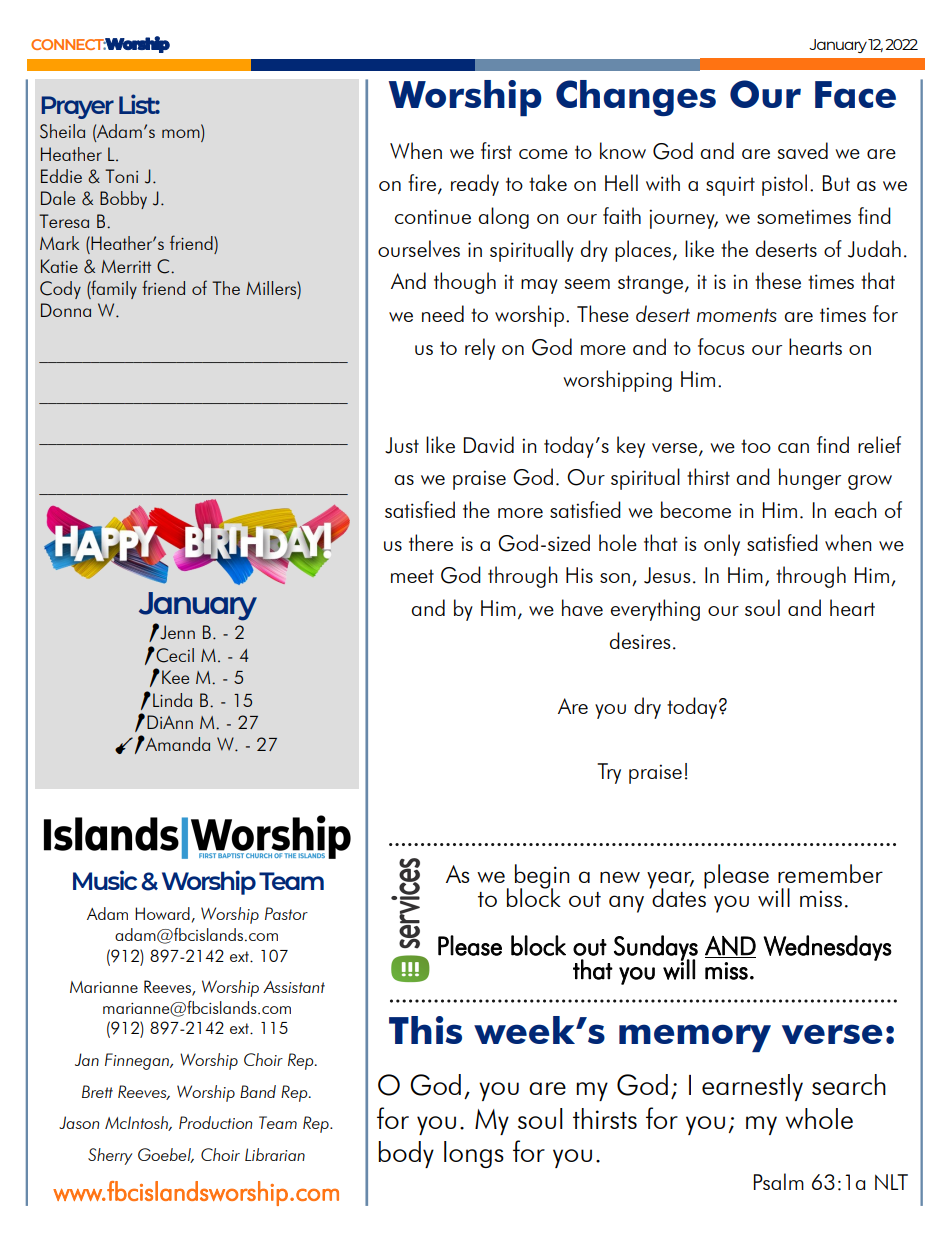 This image has height=1233, width=952. Describe the element at coordinates (66, 310) in the image. I see `Donna` at that location.
